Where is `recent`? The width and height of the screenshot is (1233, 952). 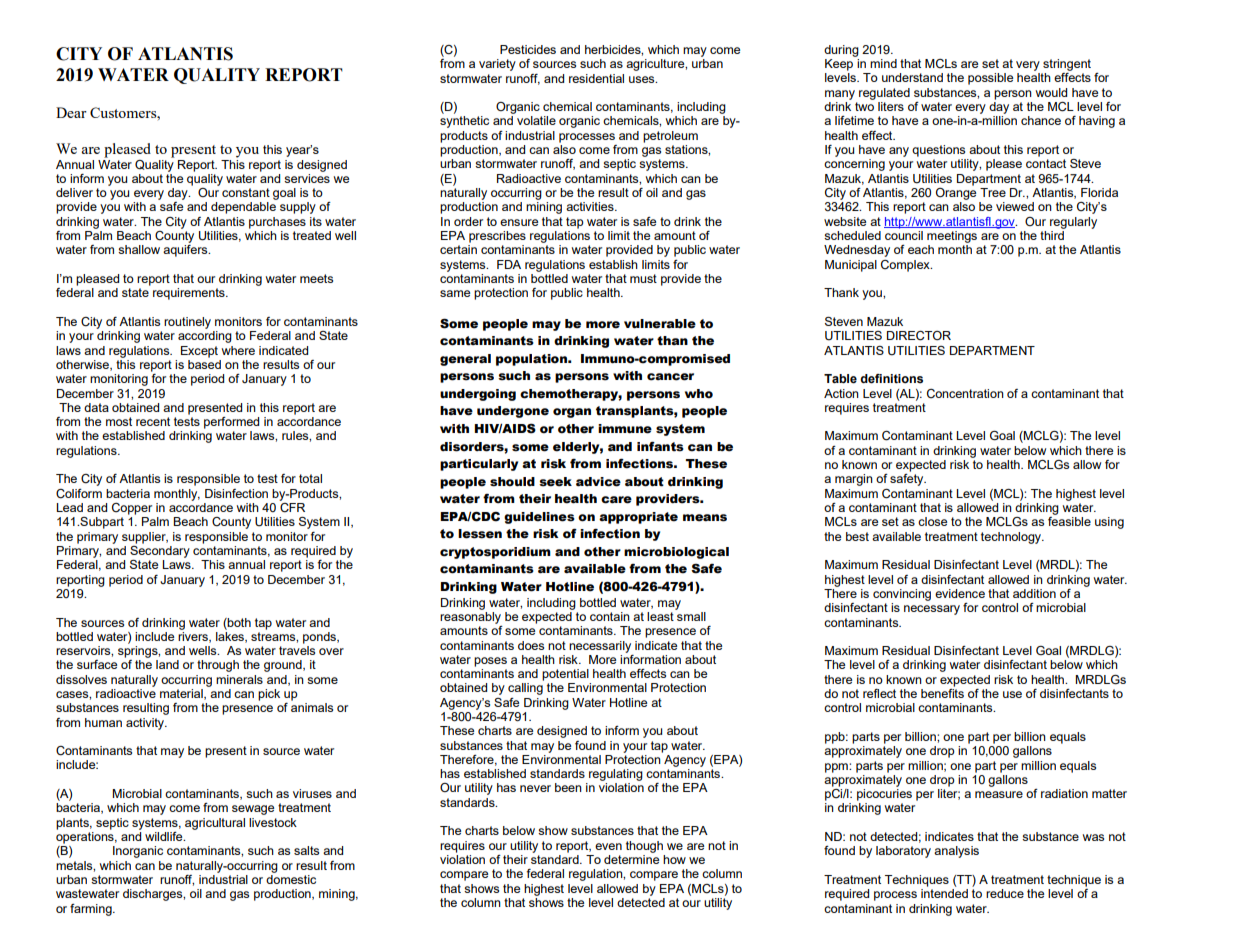
recent is located at coordinates (153, 421).
